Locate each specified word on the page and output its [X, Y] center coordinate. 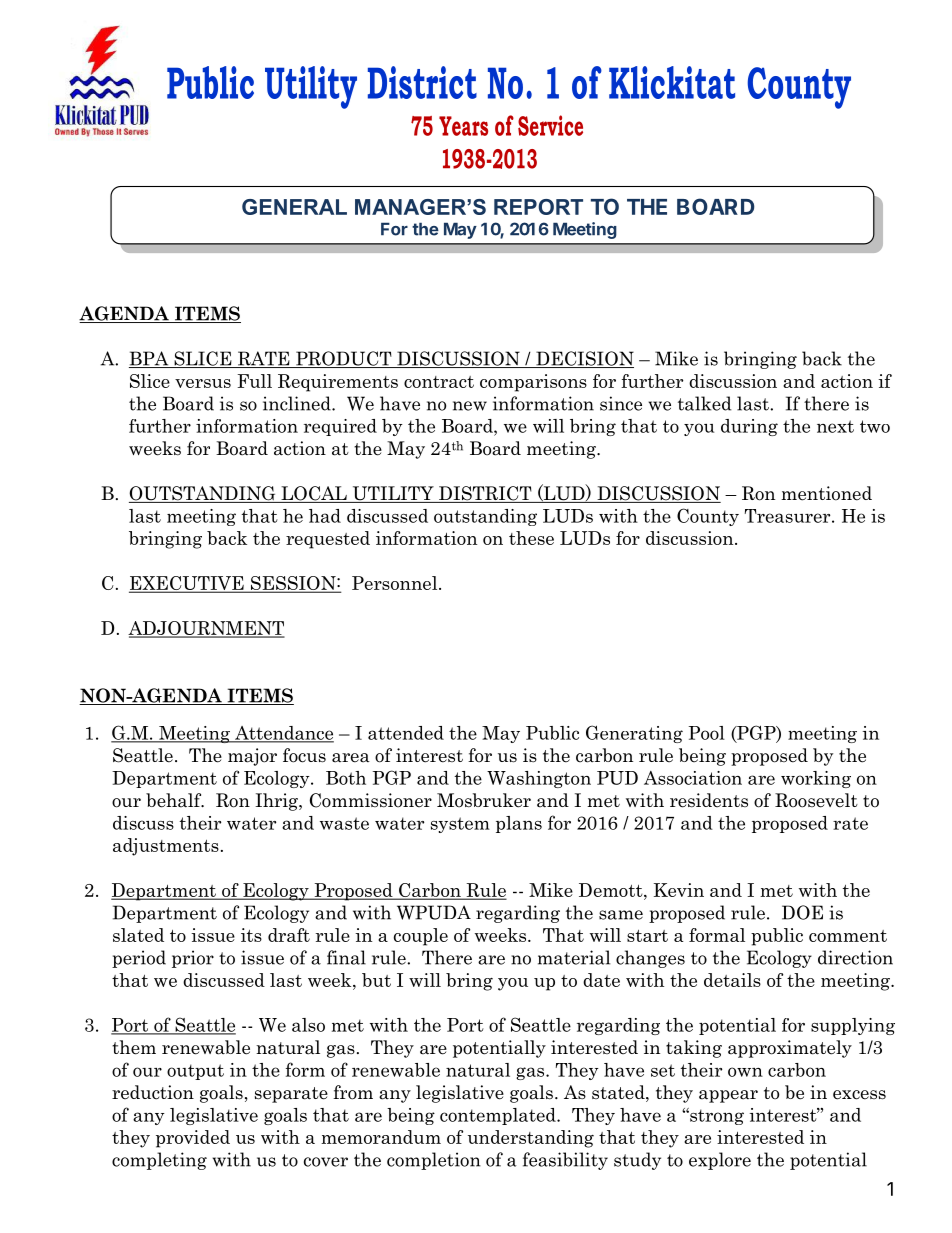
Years [463, 126]
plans [519, 824]
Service [550, 125]
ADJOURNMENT [206, 629]
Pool [707, 733]
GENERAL [294, 207]
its [251, 935]
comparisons [533, 383]
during [749, 427]
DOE [802, 912]
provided [193, 1139]
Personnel [396, 583]
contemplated [499, 1116]
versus [203, 383]
